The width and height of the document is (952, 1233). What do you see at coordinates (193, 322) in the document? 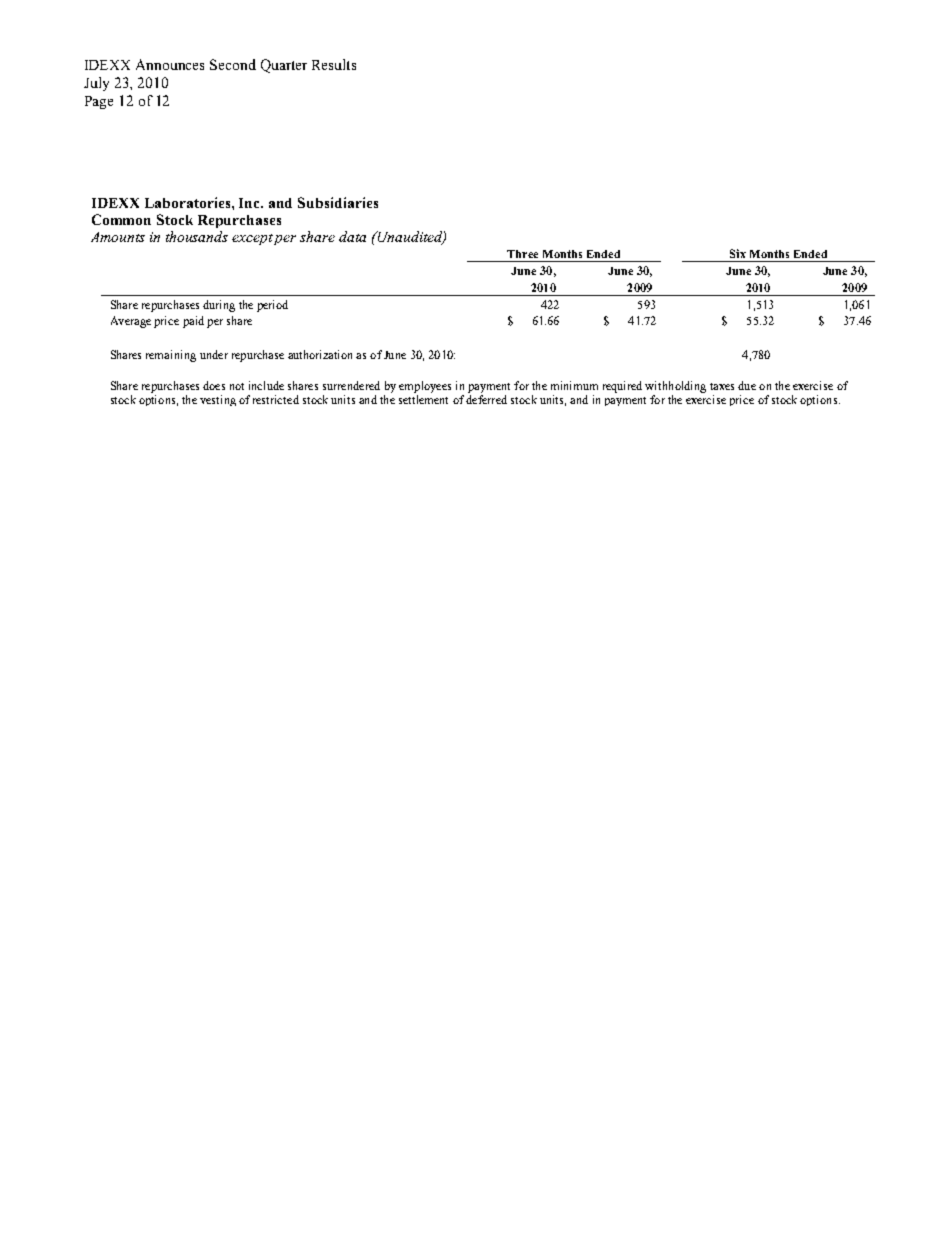
I see `paid` at bounding box center [193, 322].
